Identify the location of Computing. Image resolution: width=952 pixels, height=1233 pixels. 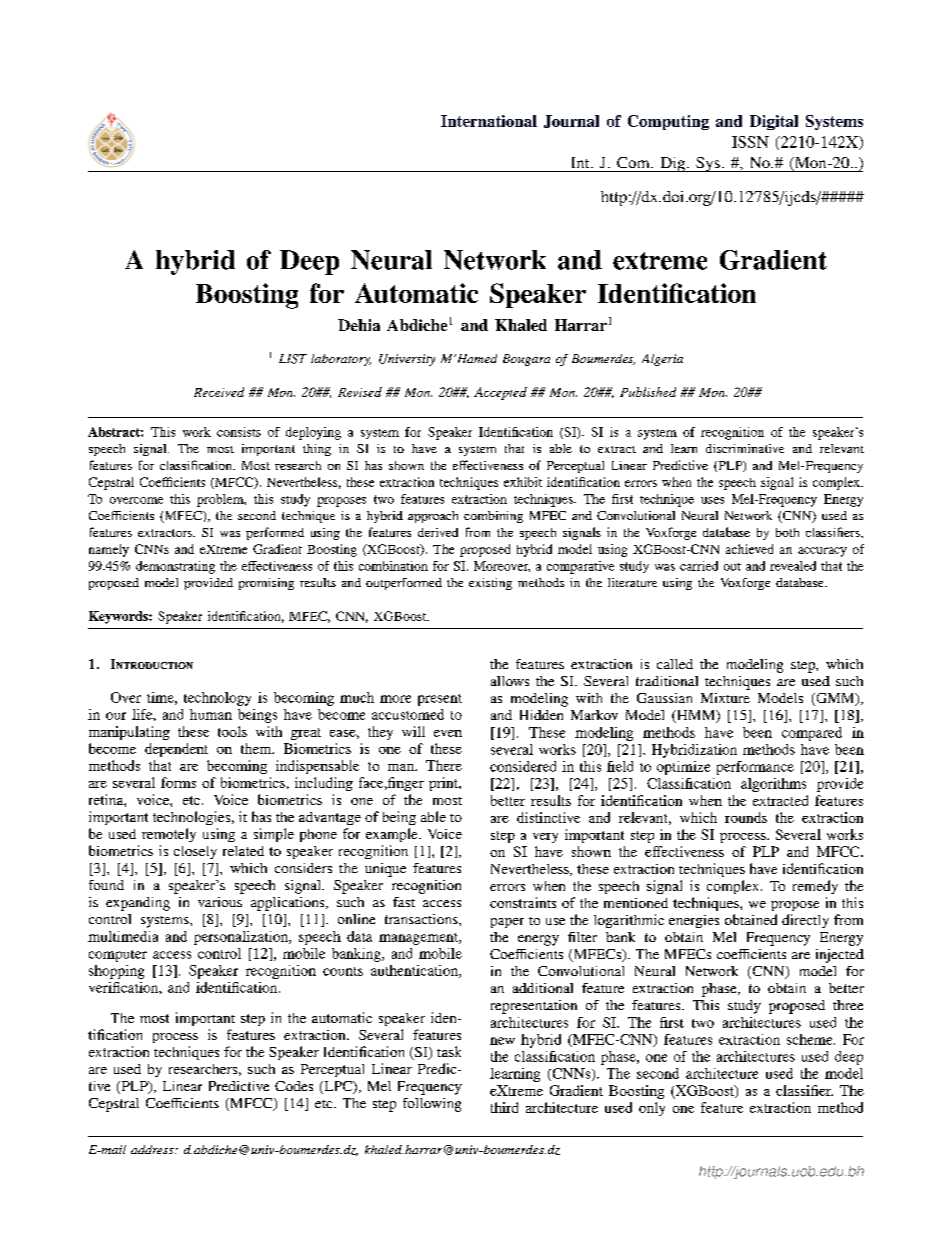
(668, 122).
